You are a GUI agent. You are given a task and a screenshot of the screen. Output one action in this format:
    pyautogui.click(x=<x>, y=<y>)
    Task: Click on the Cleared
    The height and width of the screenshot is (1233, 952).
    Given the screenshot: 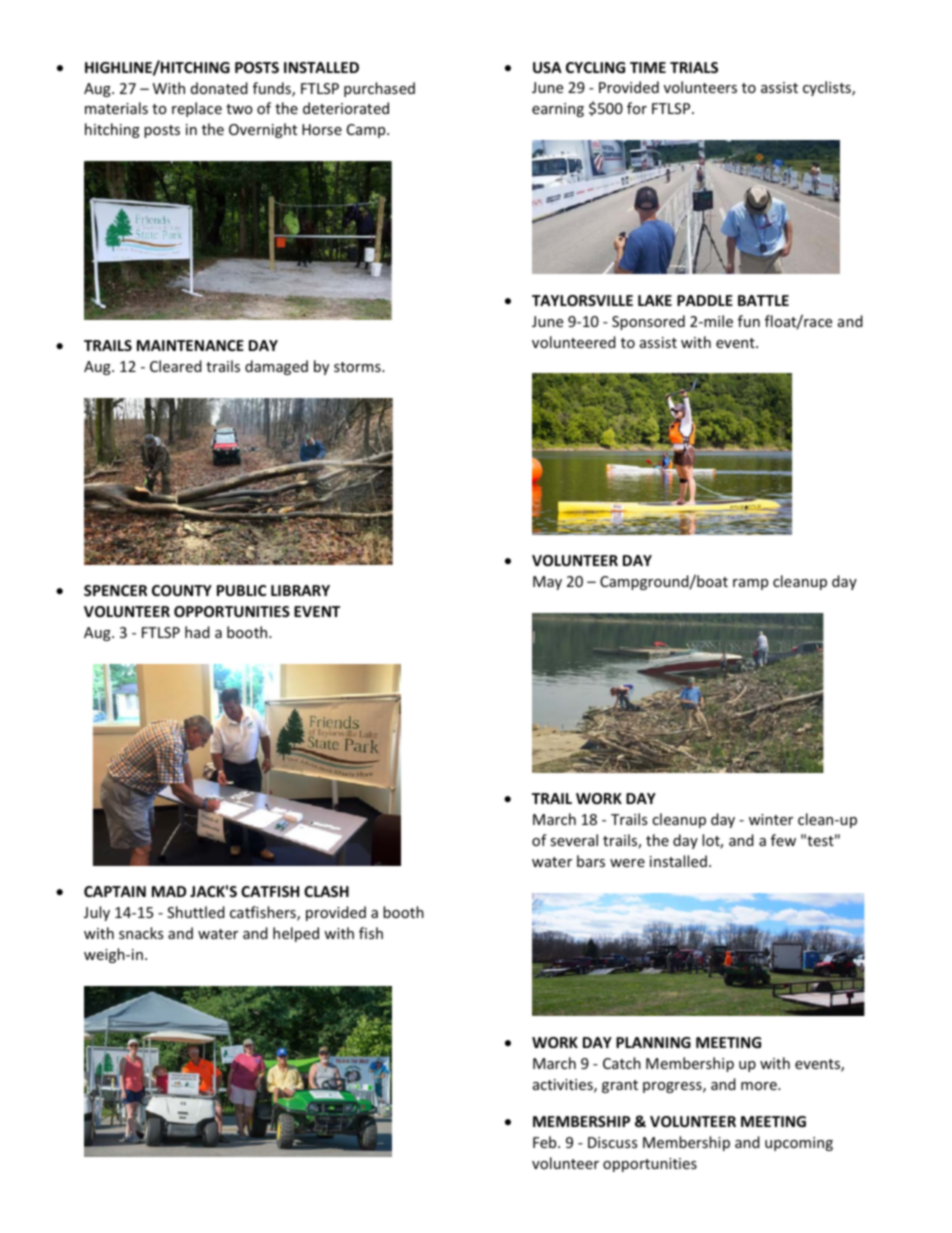 What is the action you would take?
    pyautogui.click(x=176, y=366)
